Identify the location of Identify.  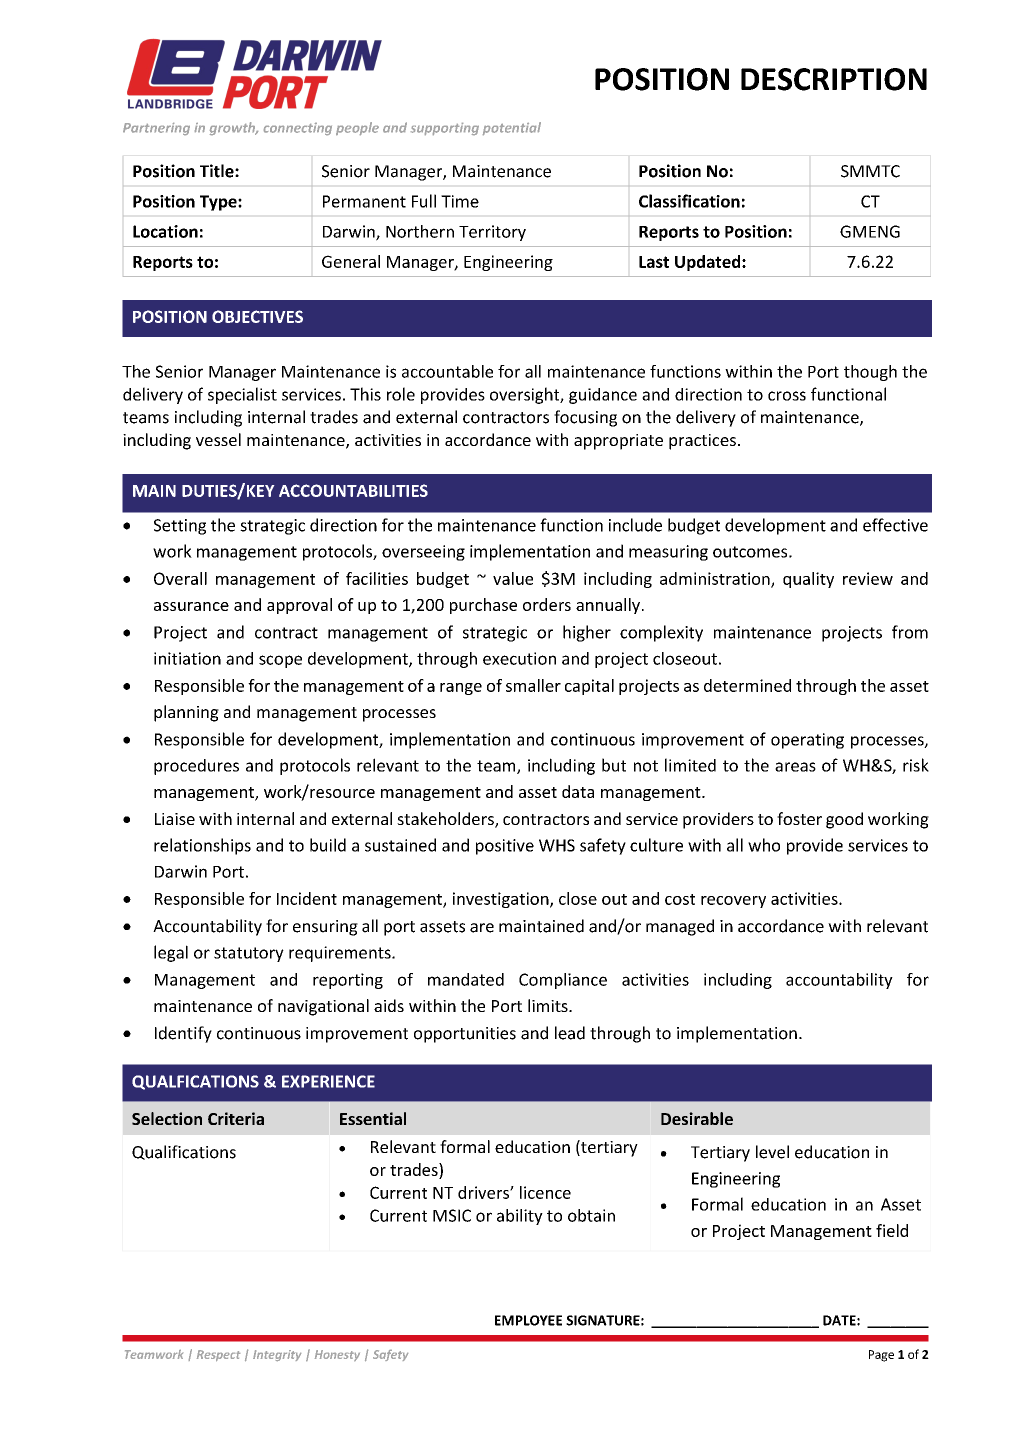
(183, 1034).
